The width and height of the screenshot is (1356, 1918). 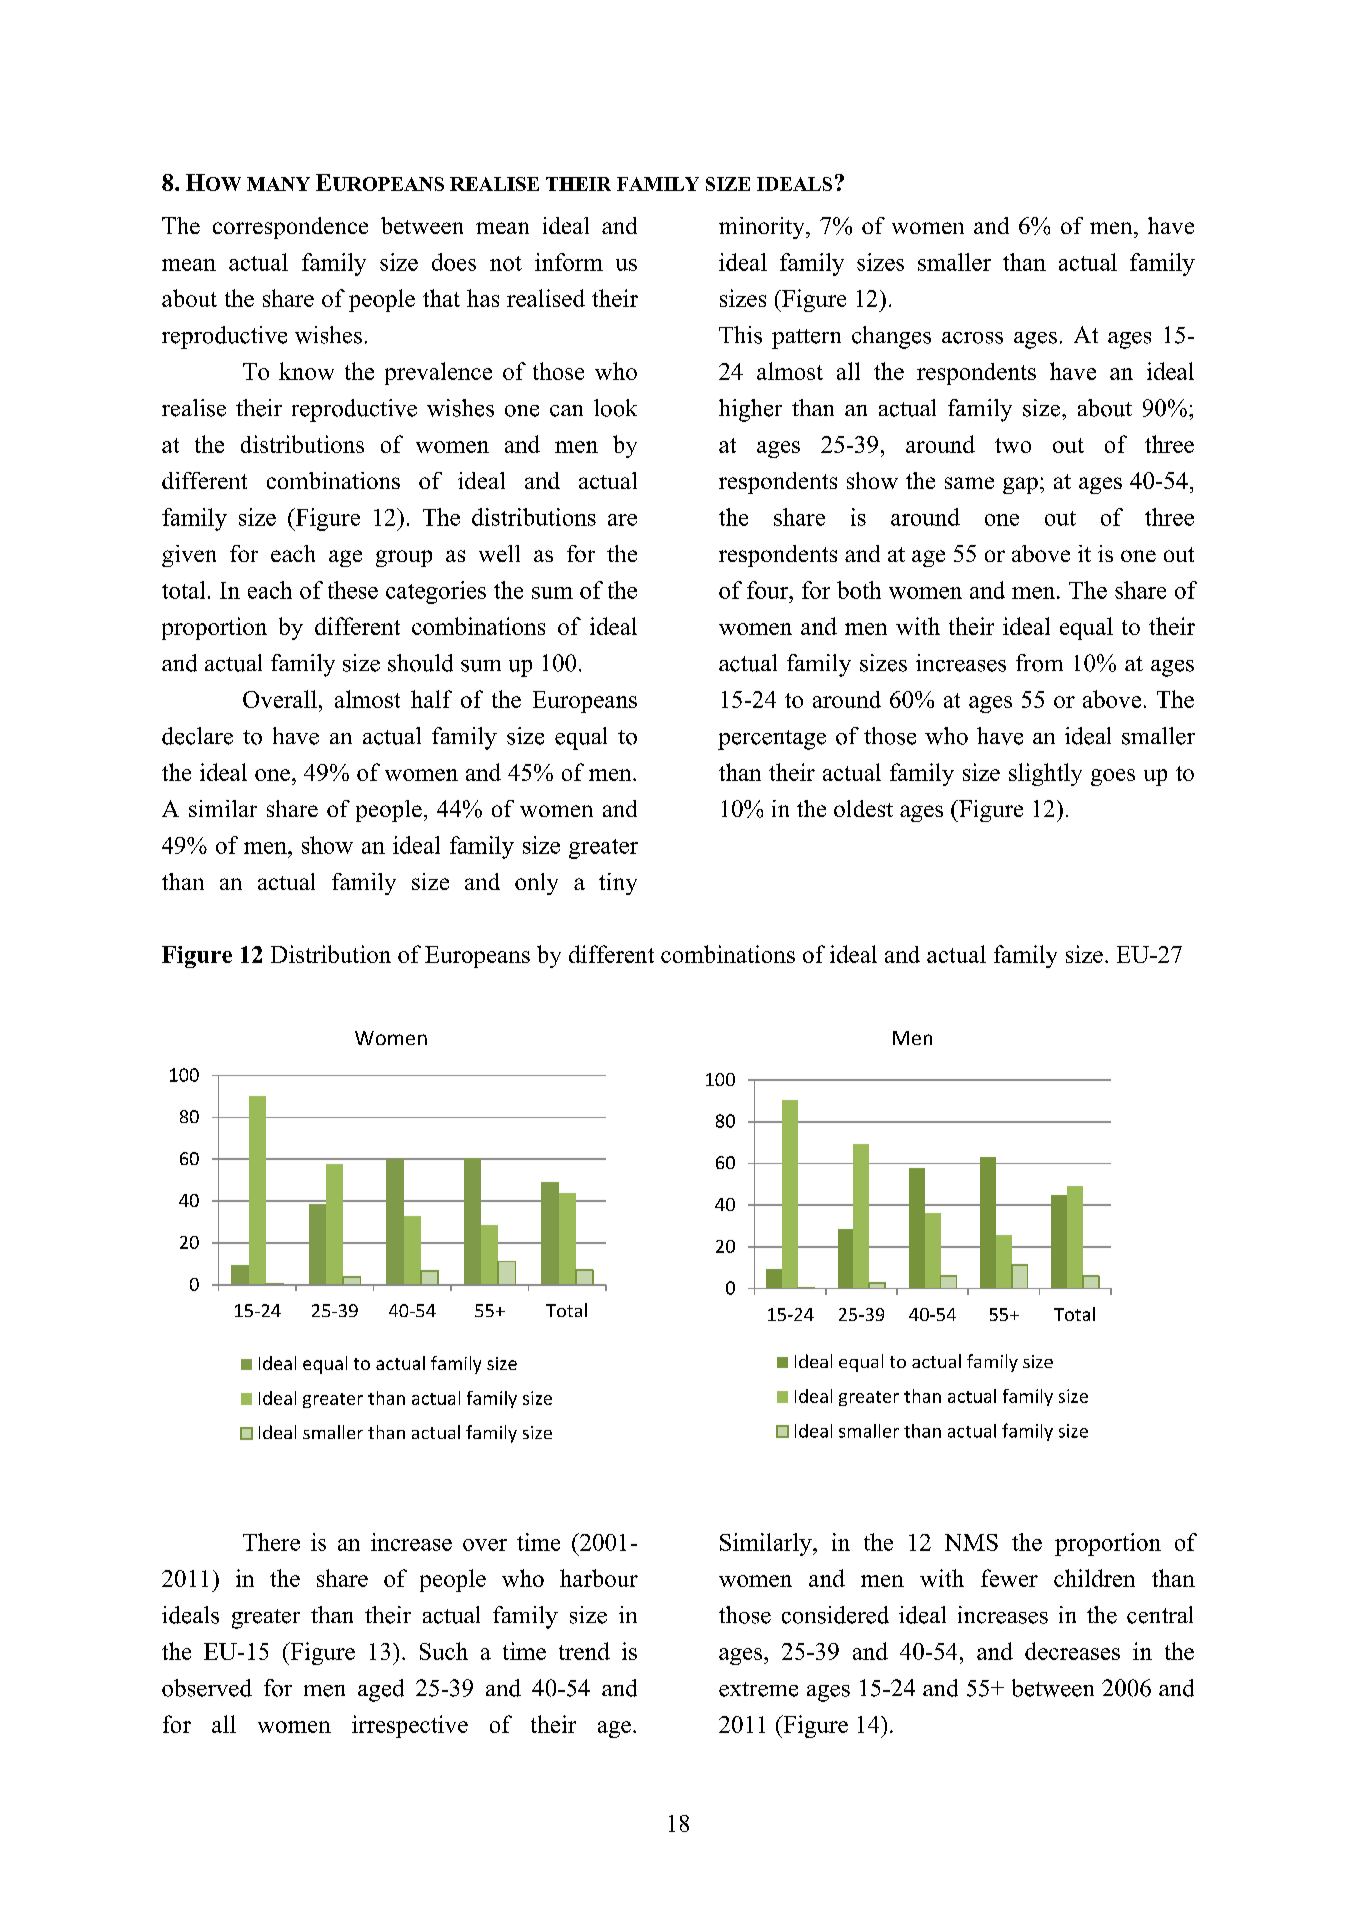 I want to click on from, so click(x=1039, y=663).
